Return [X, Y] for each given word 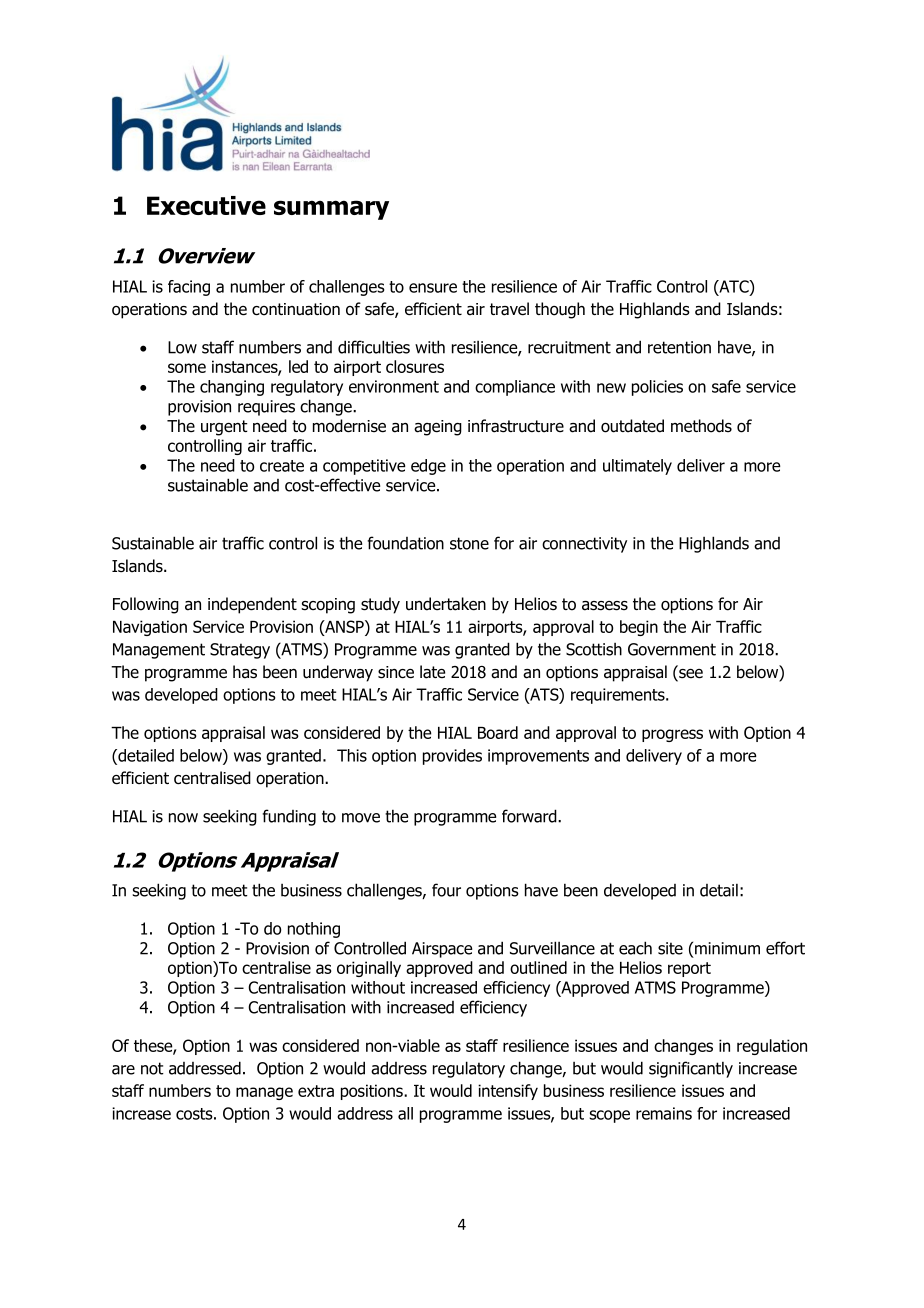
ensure [433, 288]
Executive [206, 205]
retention [679, 347]
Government [672, 649]
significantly [691, 1069]
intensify [508, 1092]
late [432, 672]
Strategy [240, 651]
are [123, 1070]
